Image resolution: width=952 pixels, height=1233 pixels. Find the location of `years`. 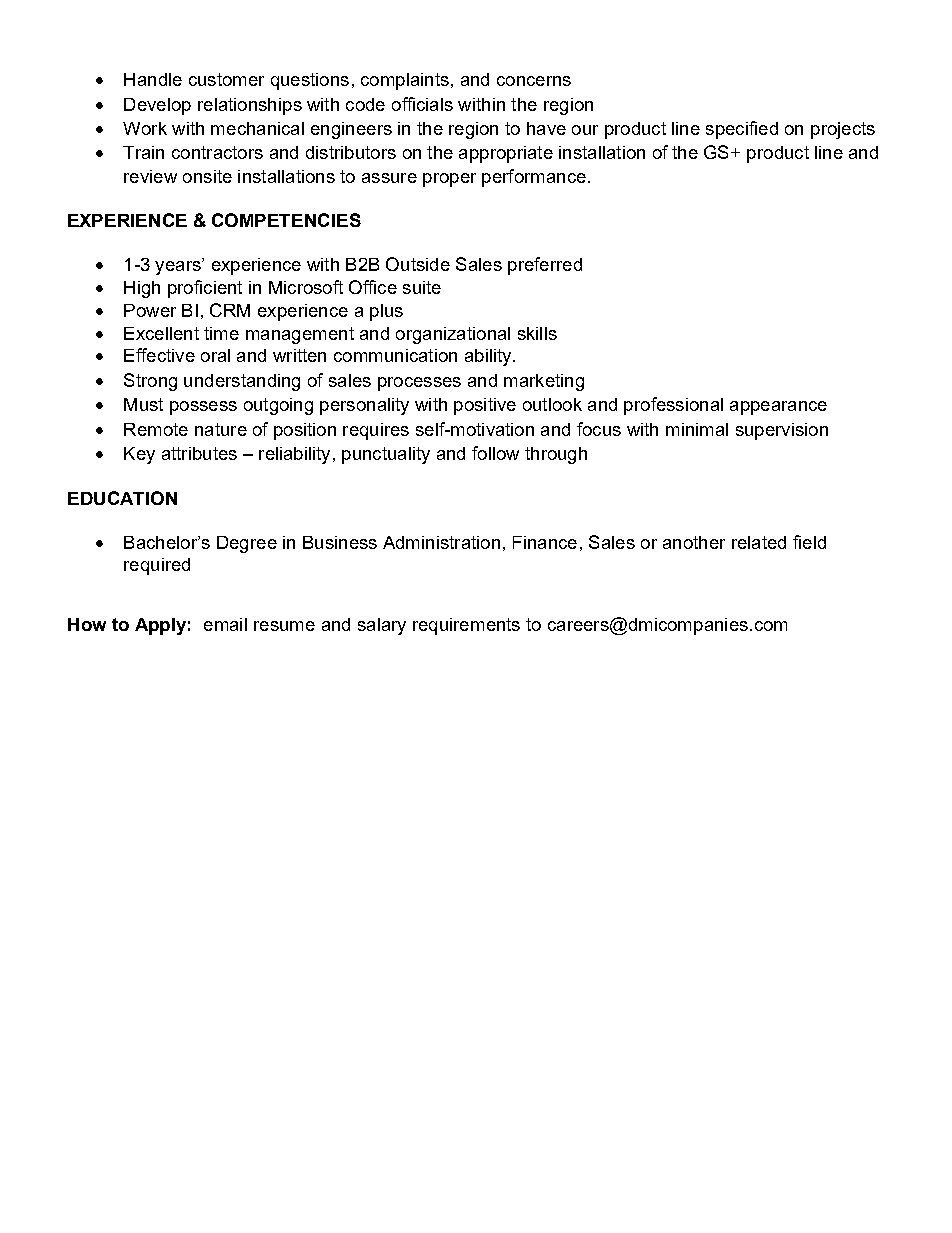

years is located at coordinates (179, 268).
